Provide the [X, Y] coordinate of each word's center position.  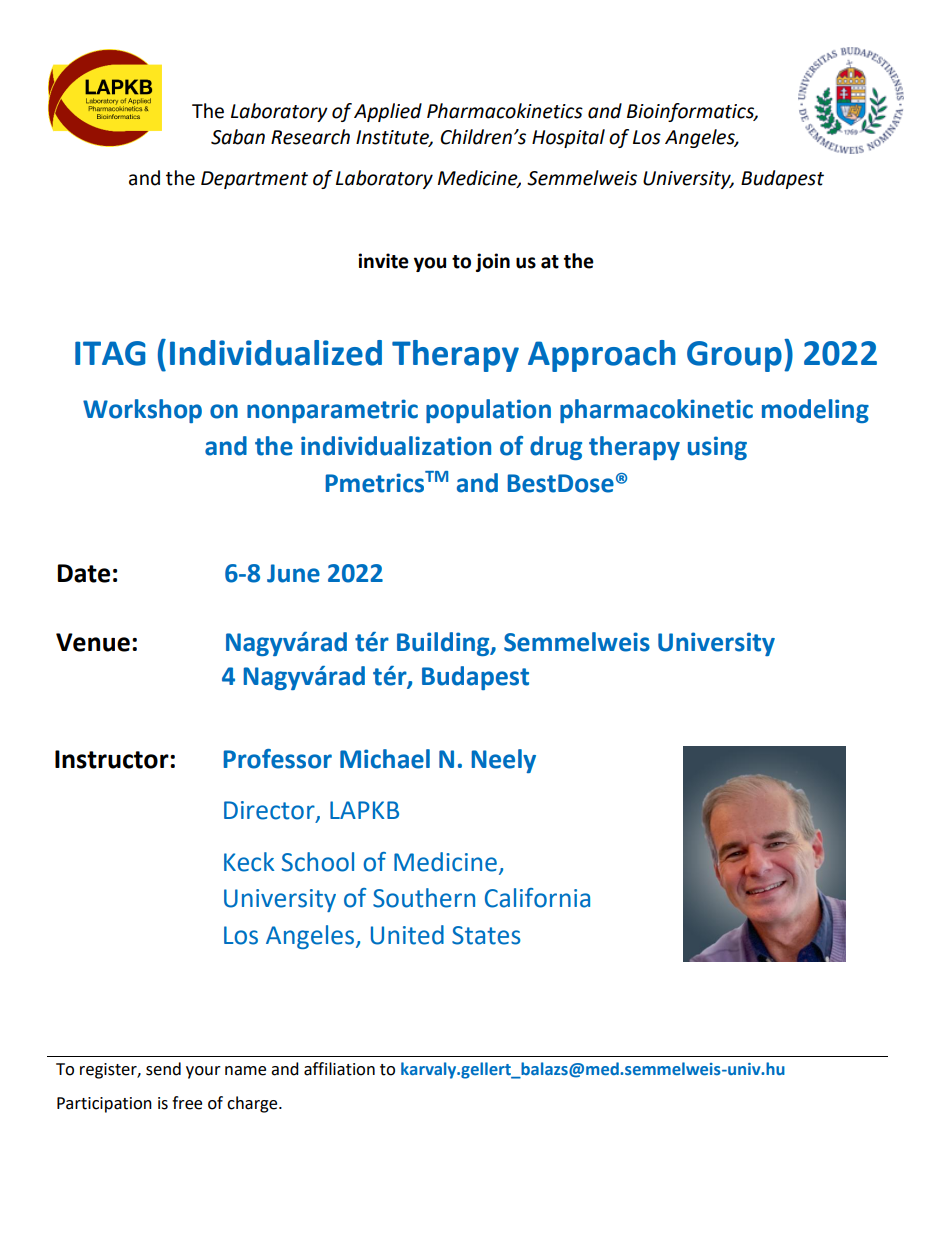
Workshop [142, 411]
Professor [278, 759]
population [488, 411]
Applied [388, 112]
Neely [504, 761]
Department [254, 180]
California [537, 898]
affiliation [339, 1069]
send [163, 1069]
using [717, 448]
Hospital [568, 138]
